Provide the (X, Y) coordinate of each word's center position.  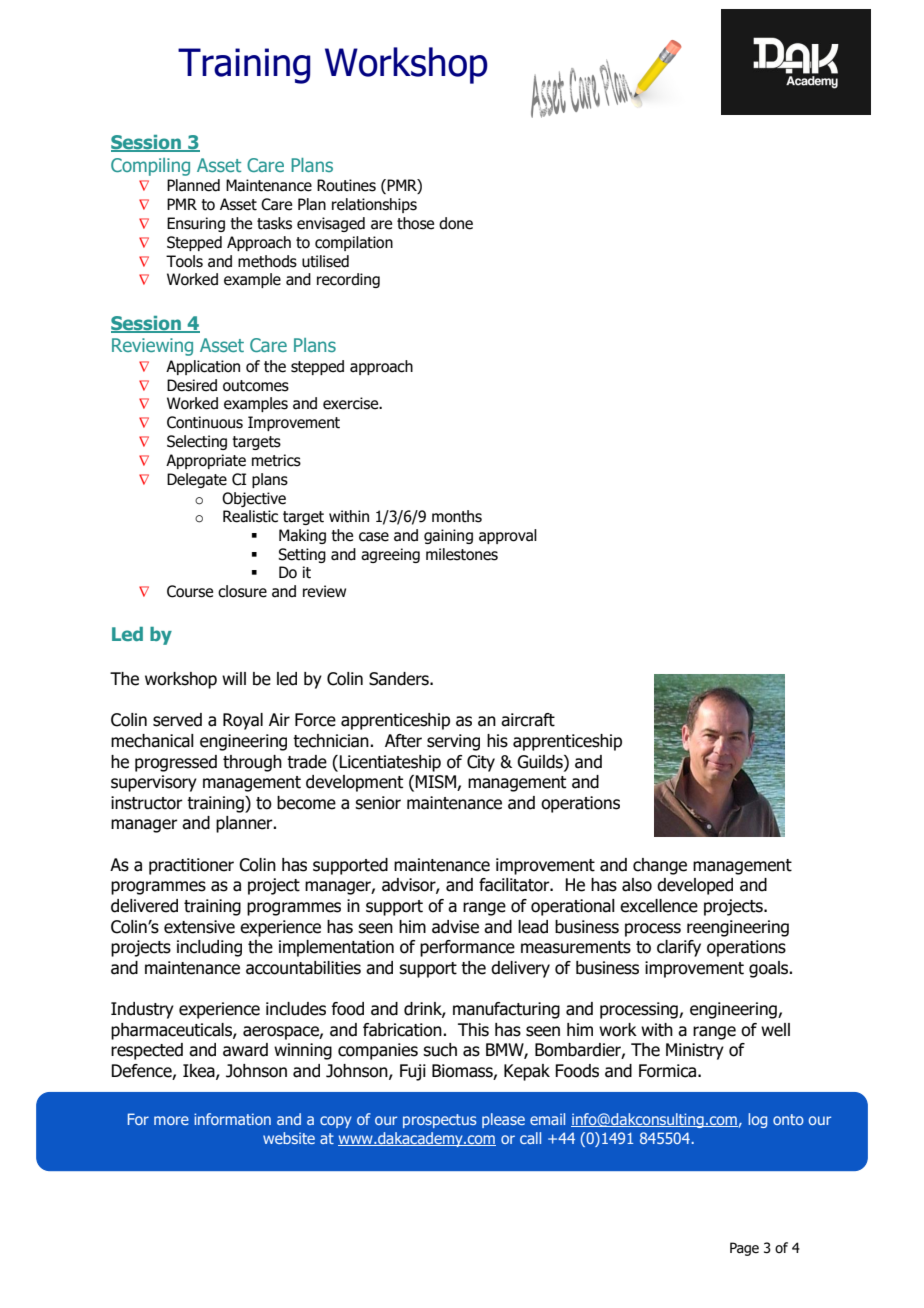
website (289, 1138)
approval (508, 536)
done (456, 223)
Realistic (250, 516)
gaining (448, 536)
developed (695, 886)
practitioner (191, 866)
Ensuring (196, 224)
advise (455, 927)
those (415, 223)
